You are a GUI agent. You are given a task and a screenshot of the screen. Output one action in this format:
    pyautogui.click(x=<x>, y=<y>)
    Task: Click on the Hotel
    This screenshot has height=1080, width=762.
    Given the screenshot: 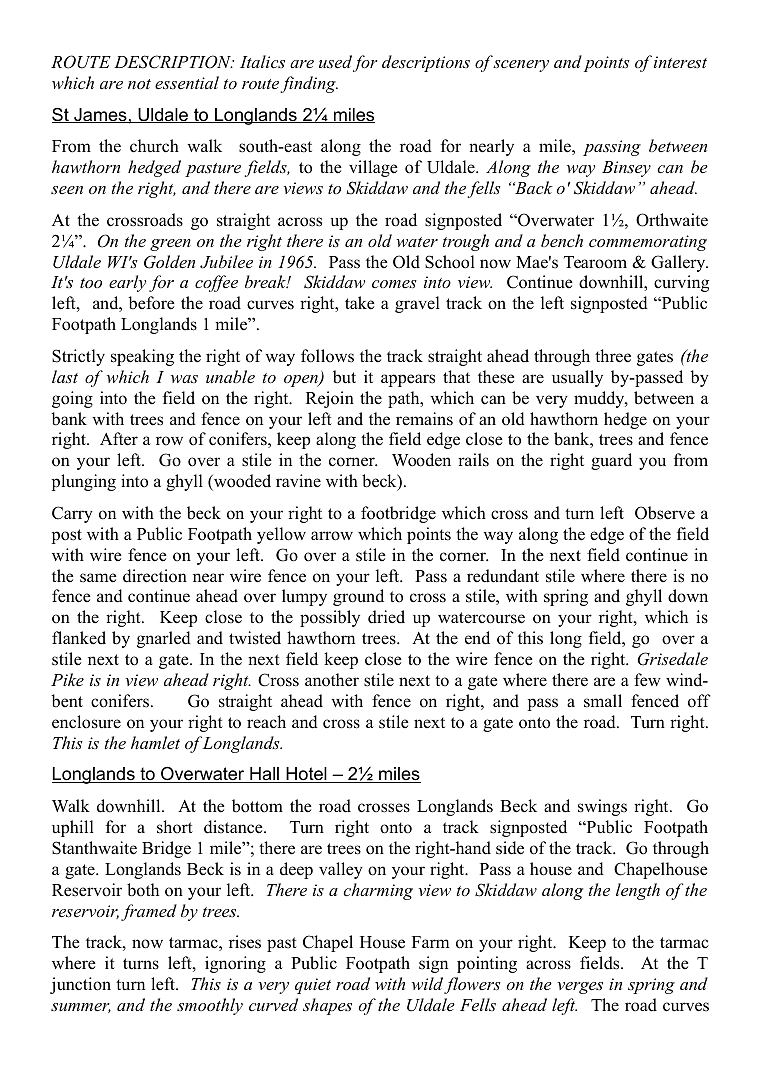 What is the action you would take?
    pyautogui.click(x=306, y=775)
